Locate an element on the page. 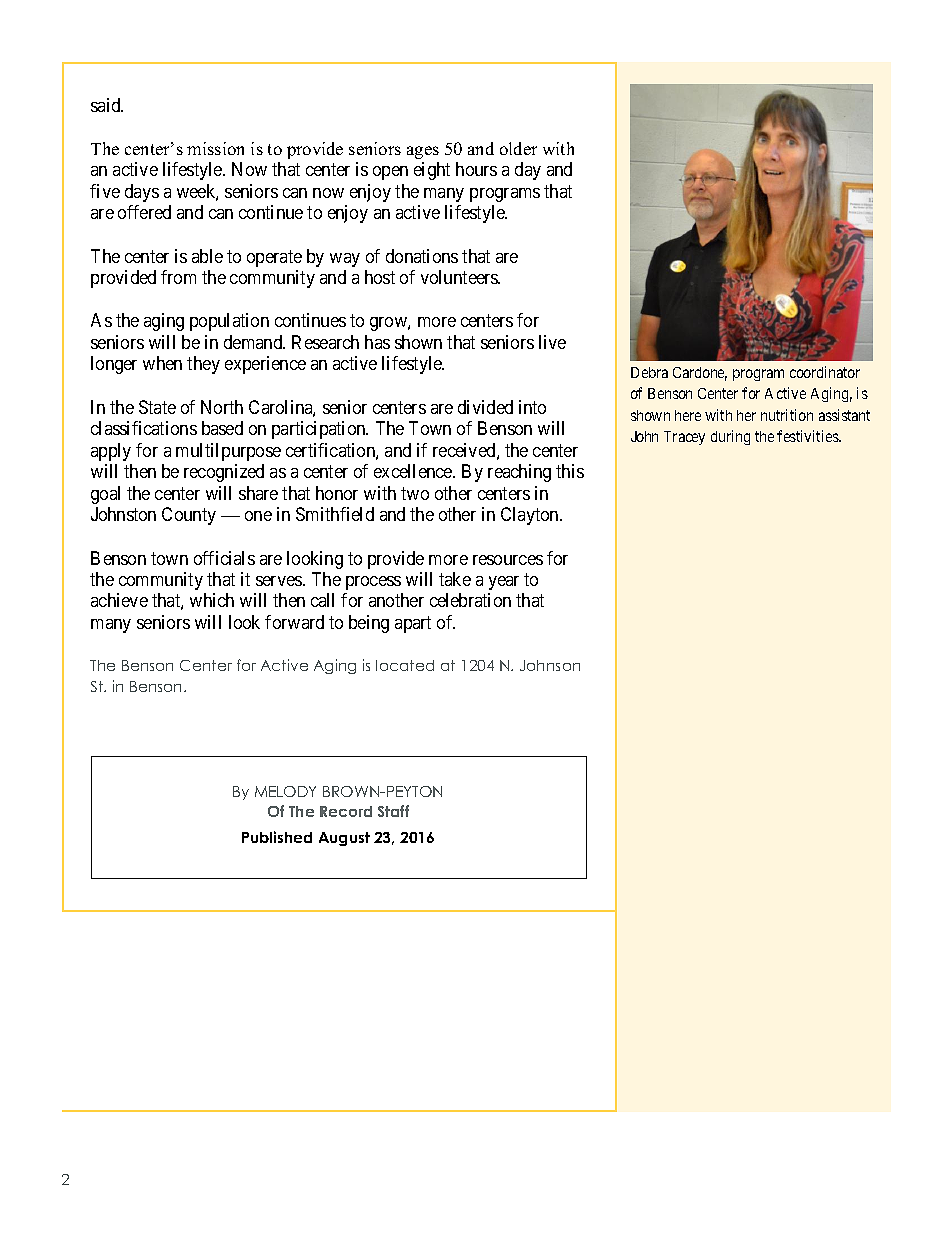 This page has width=952, height=1233. year is located at coordinates (504, 583).
